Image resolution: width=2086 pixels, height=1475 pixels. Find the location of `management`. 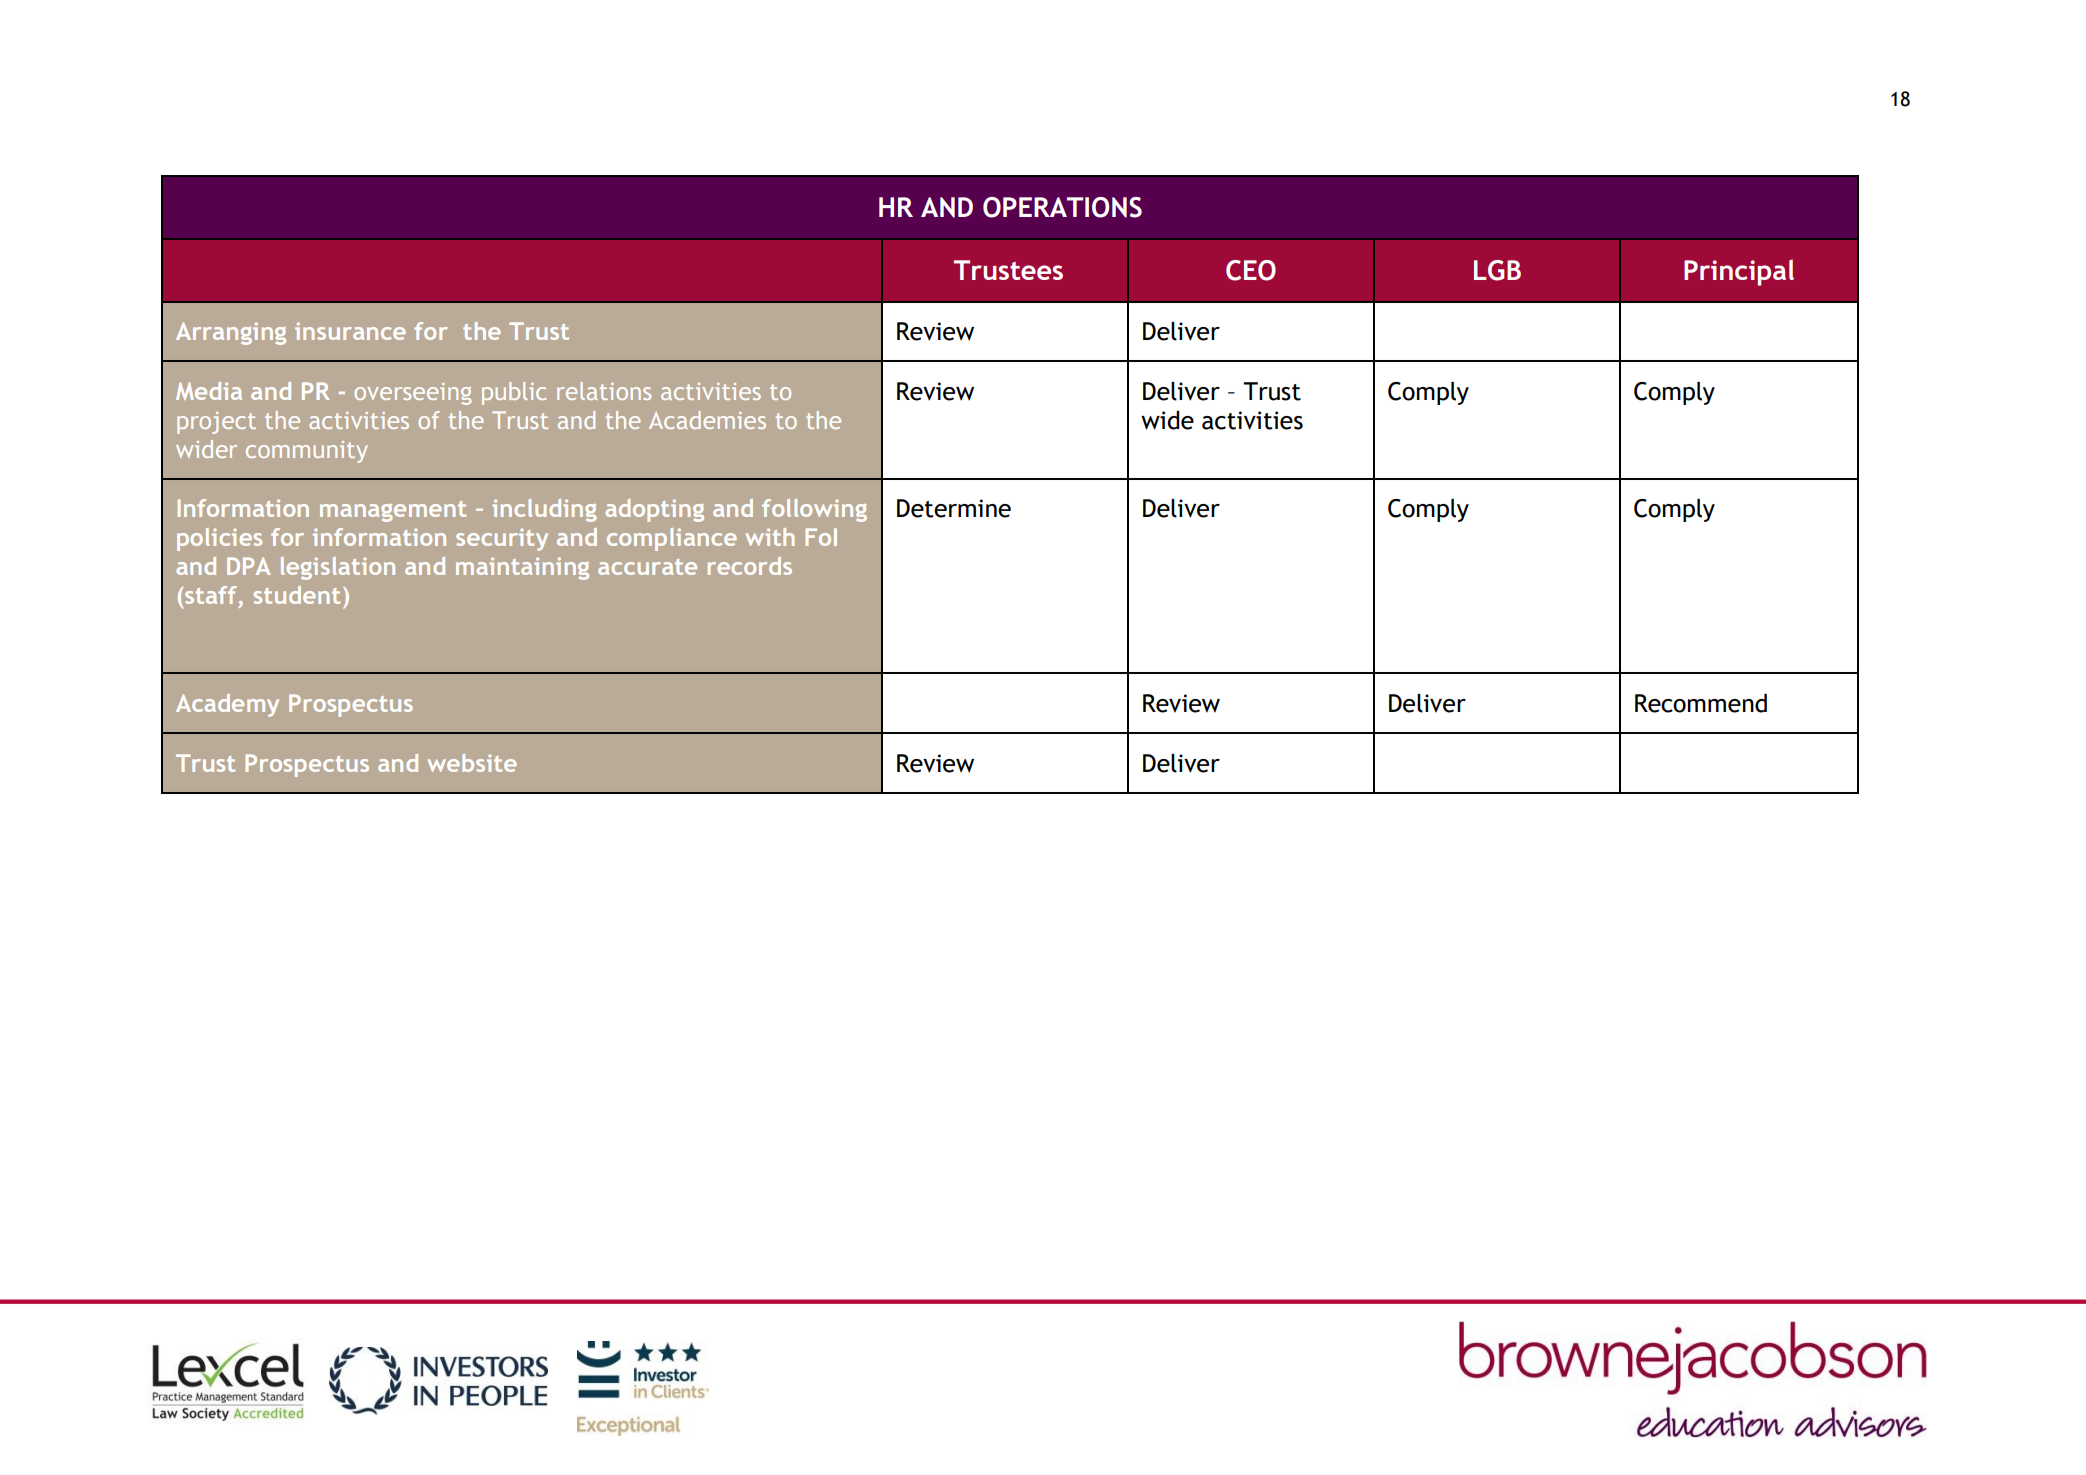

management is located at coordinates (393, 511).
